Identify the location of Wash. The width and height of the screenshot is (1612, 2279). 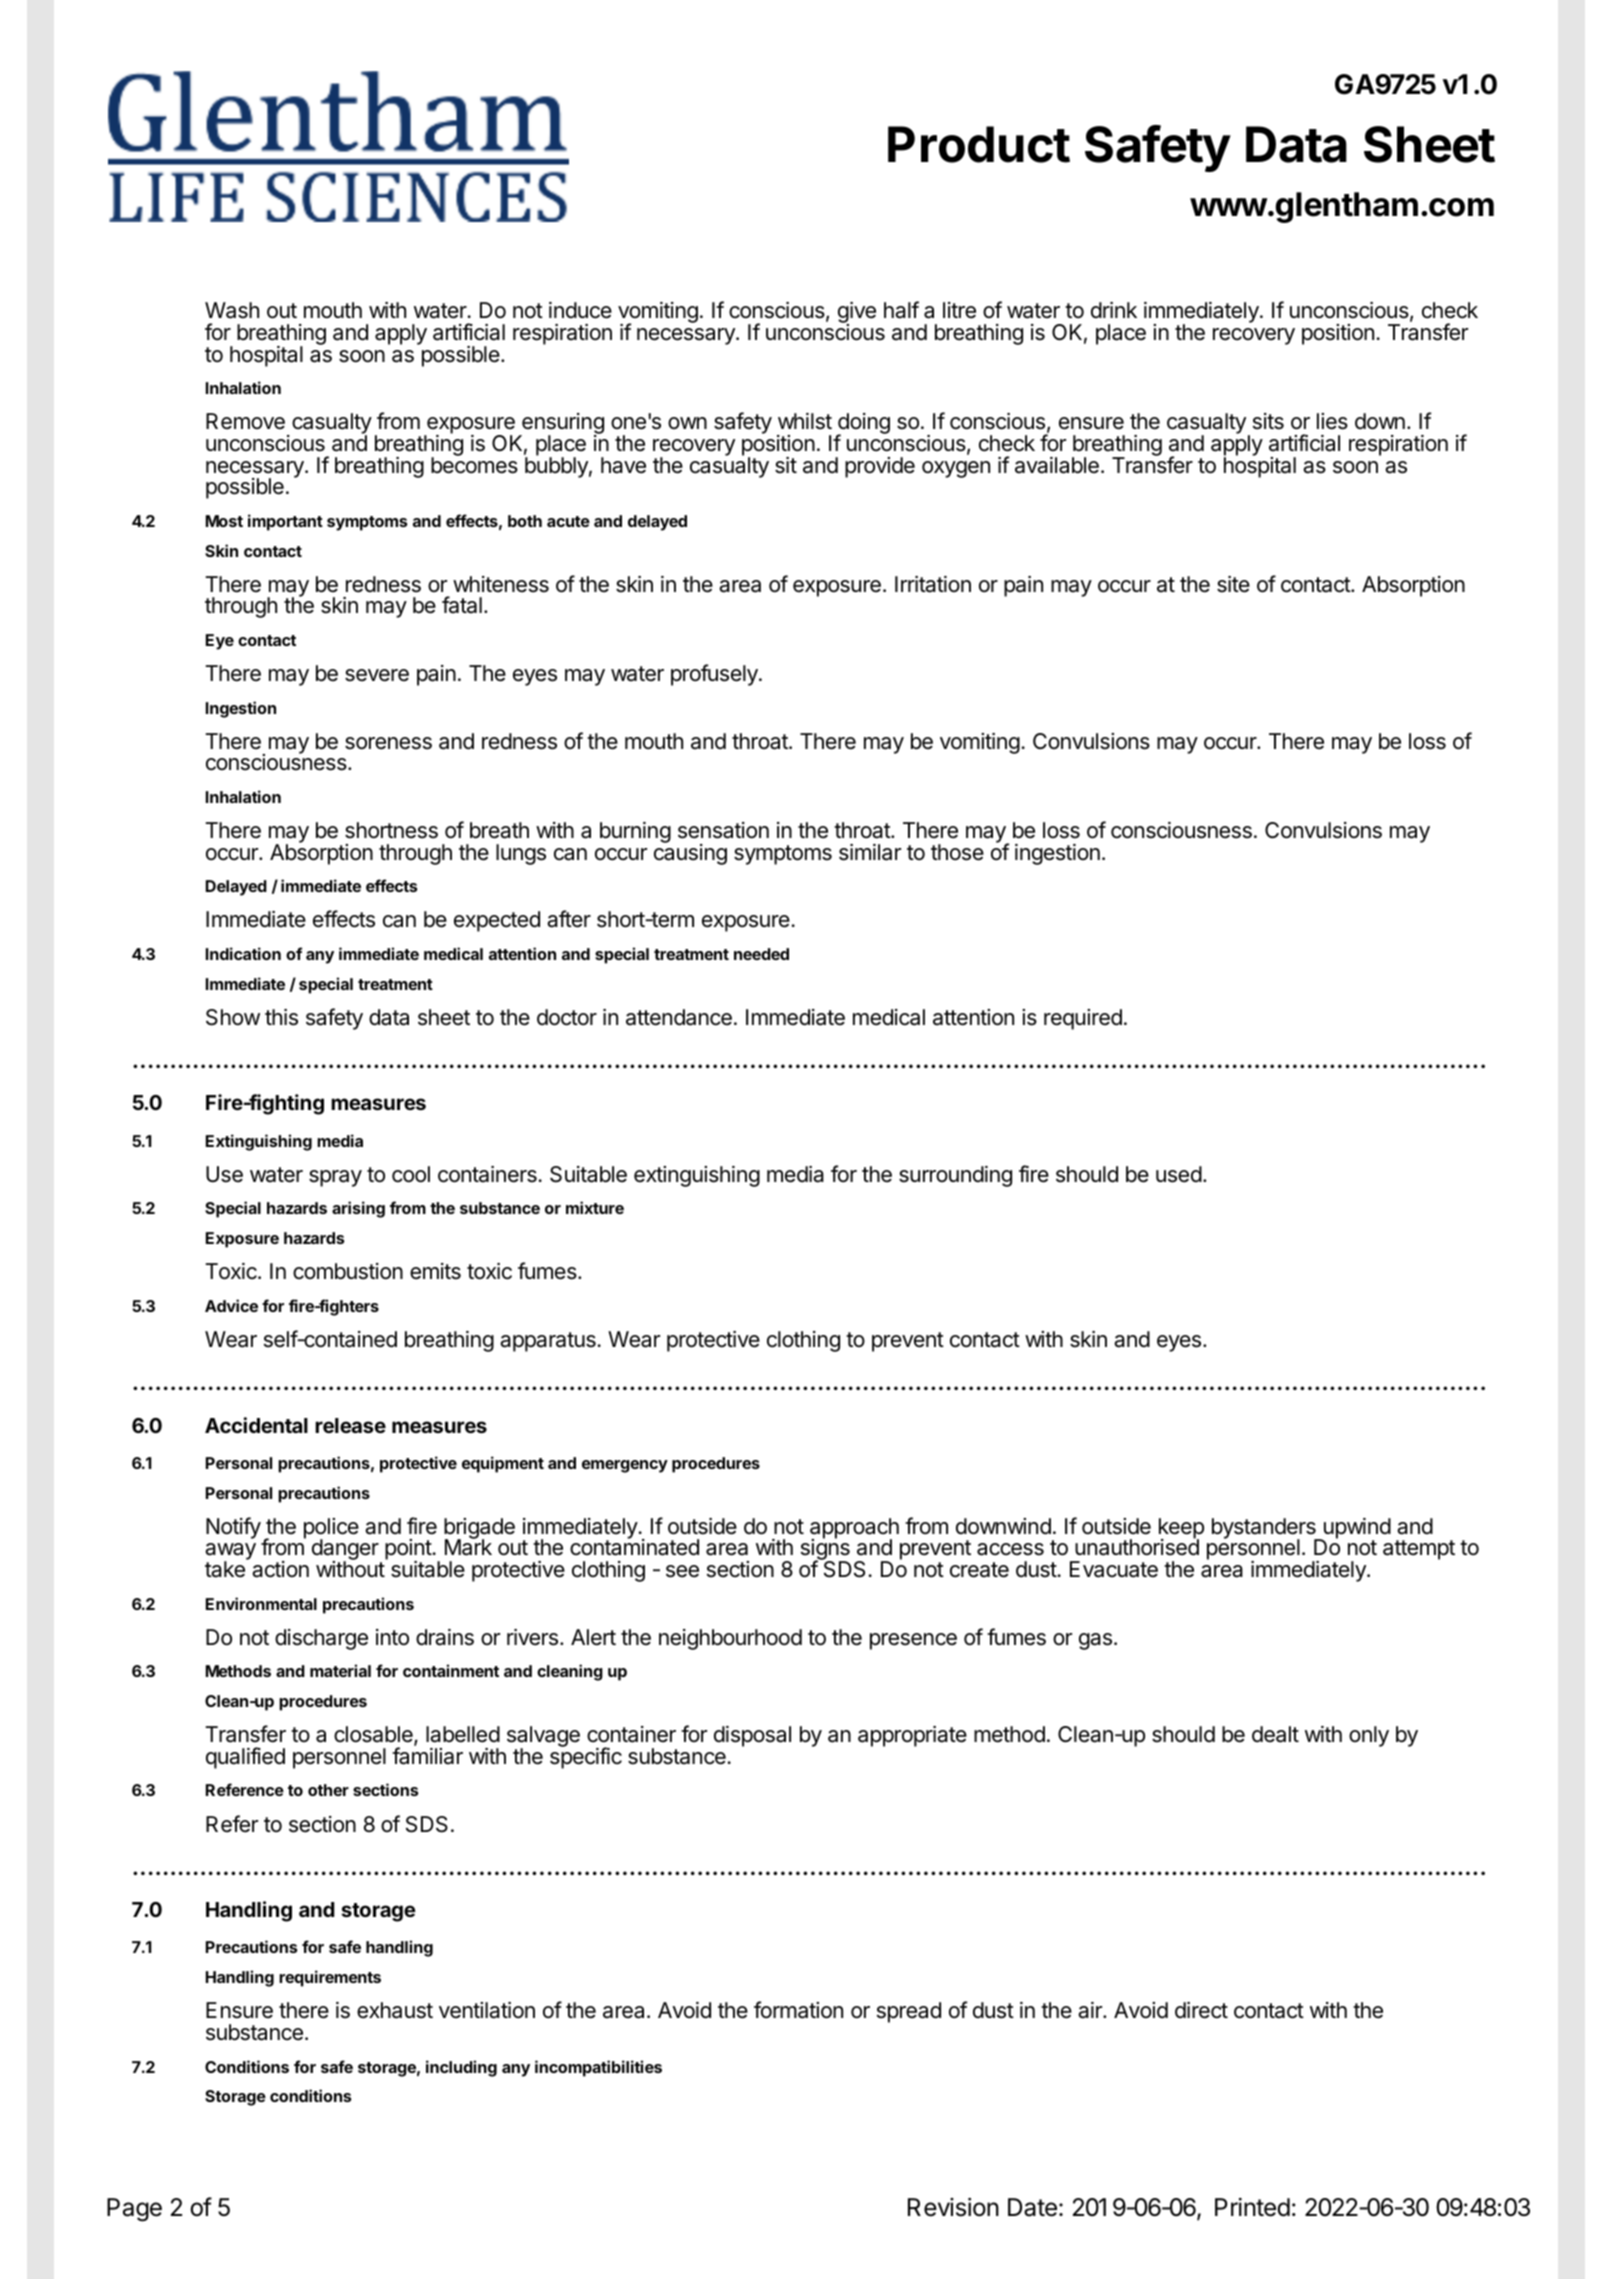
(232, 310).
